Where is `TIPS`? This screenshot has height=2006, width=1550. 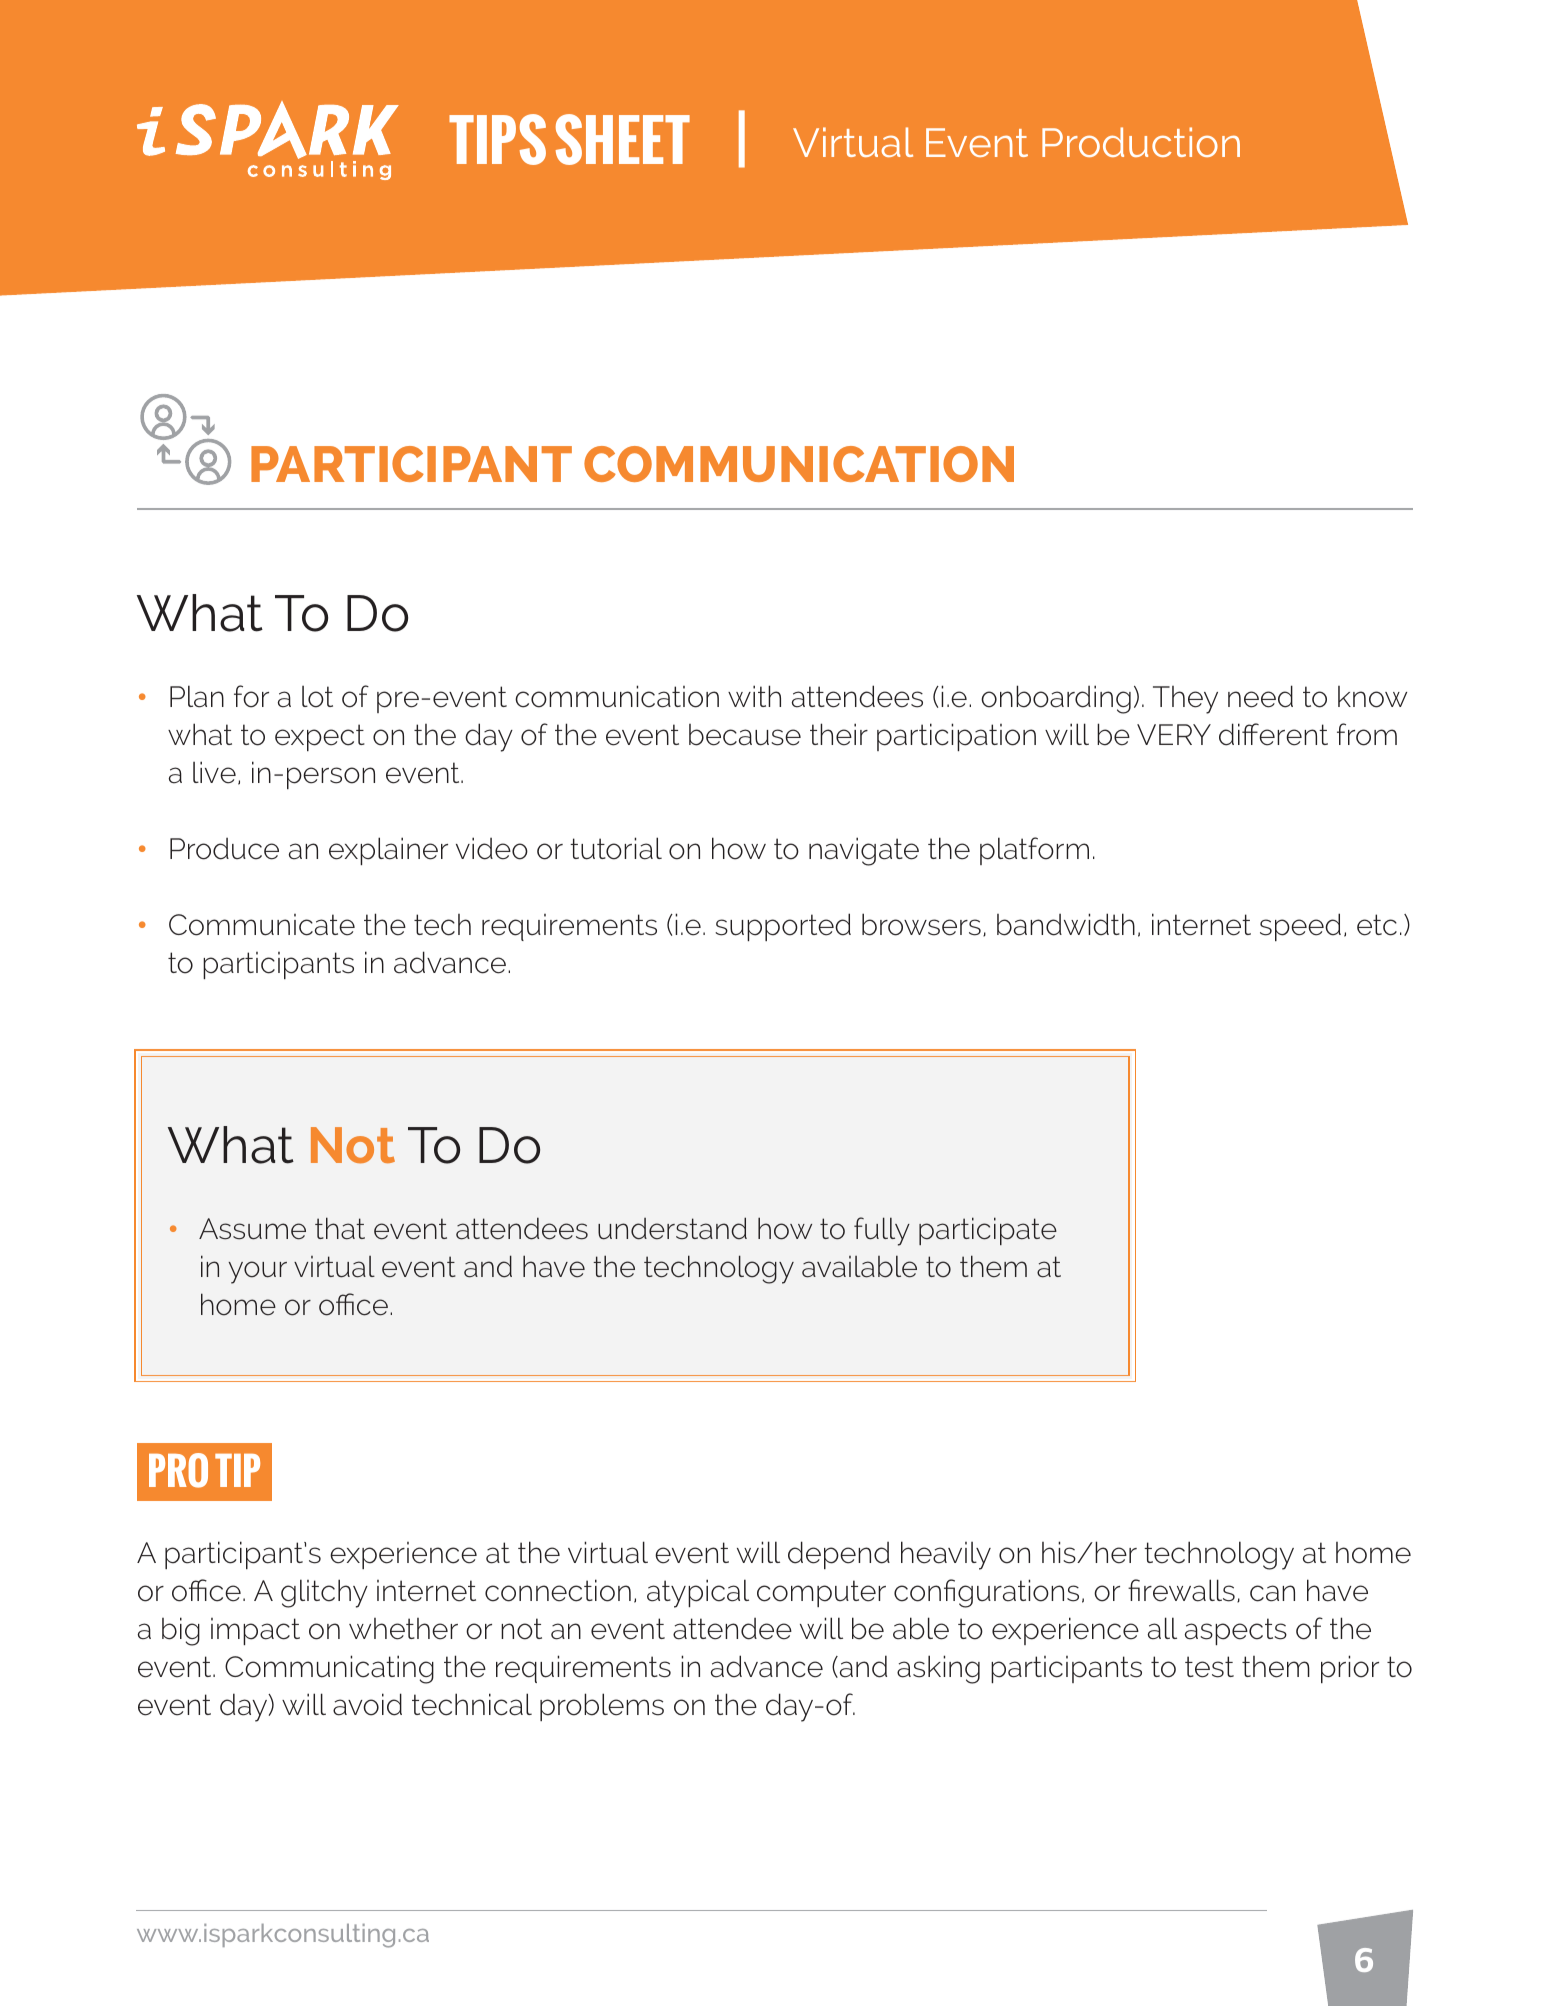 TIPS is located at coordinates (497, 139).
